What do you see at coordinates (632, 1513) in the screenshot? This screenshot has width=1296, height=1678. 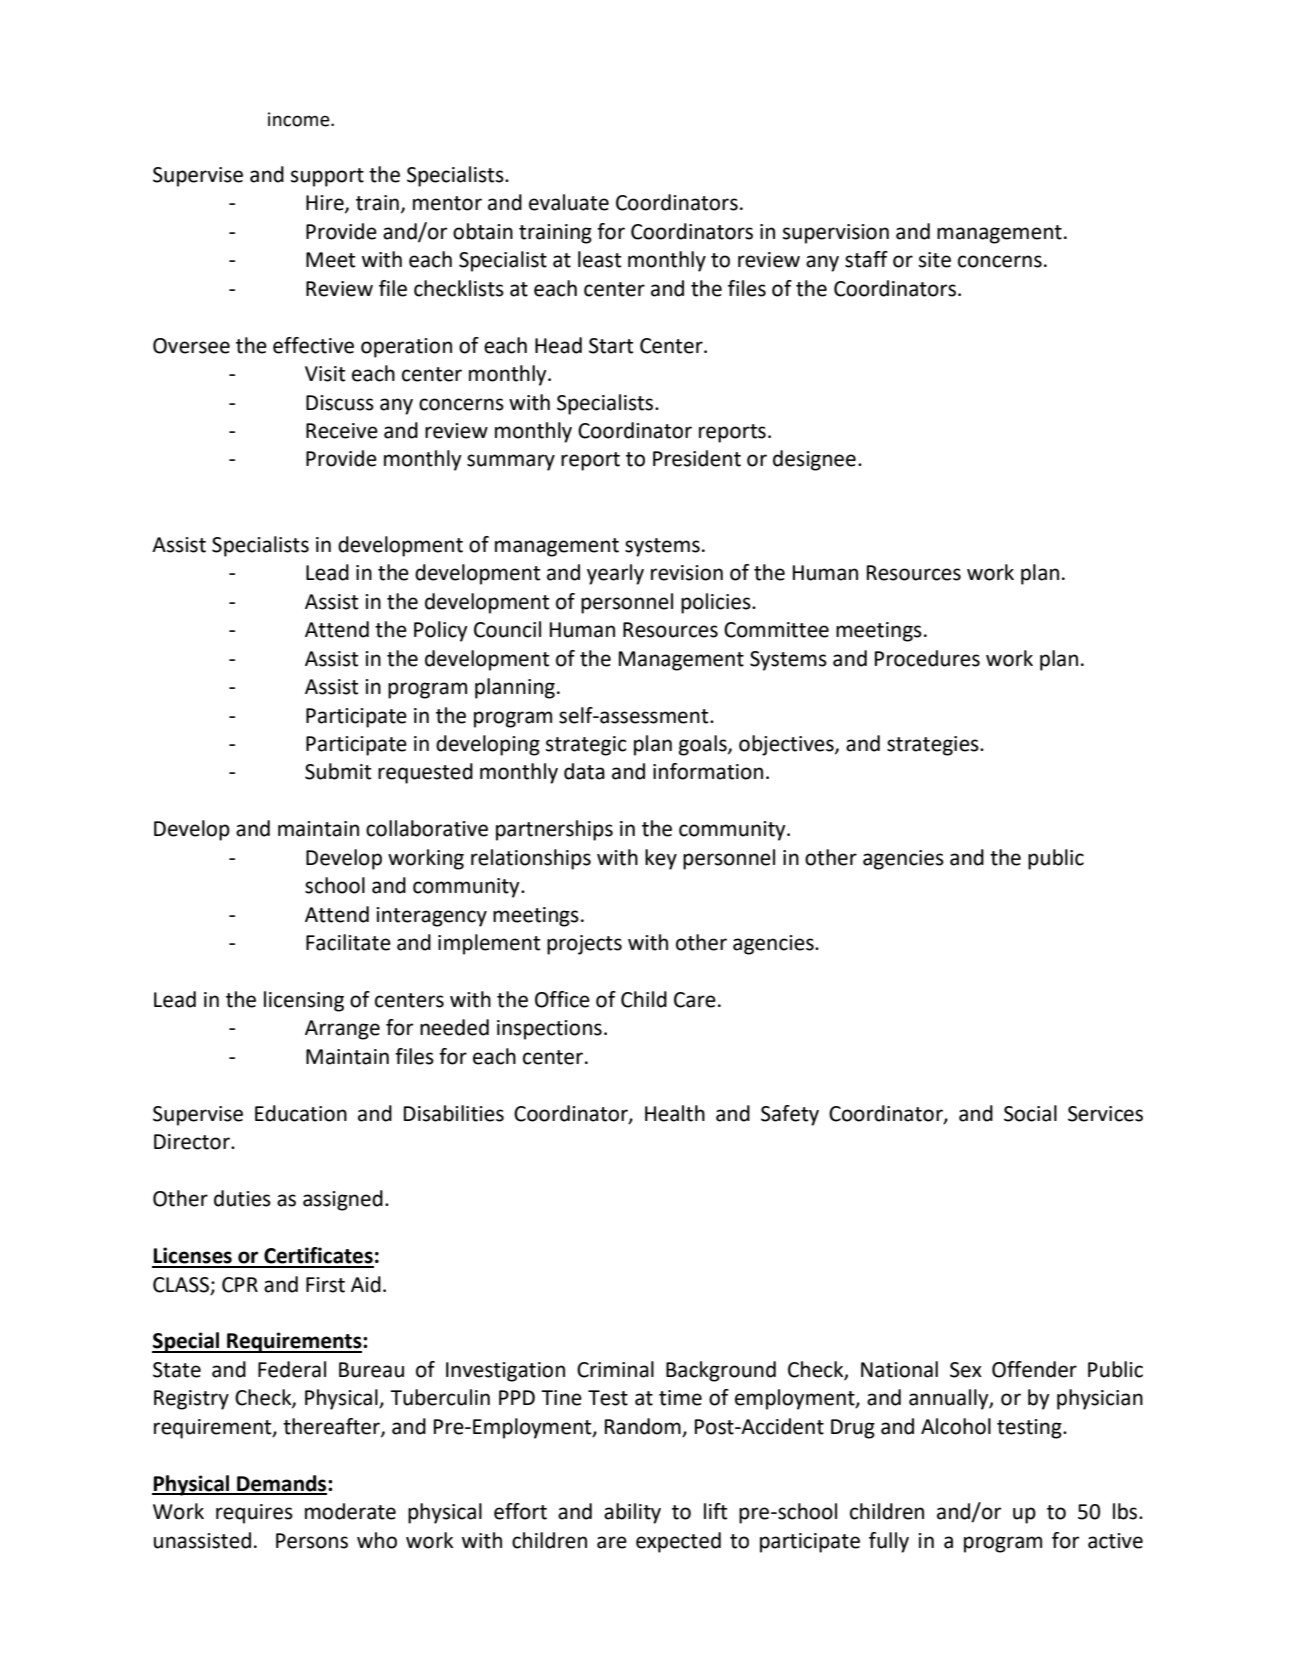 I see `ability` at bounding box center [632, 1513].
